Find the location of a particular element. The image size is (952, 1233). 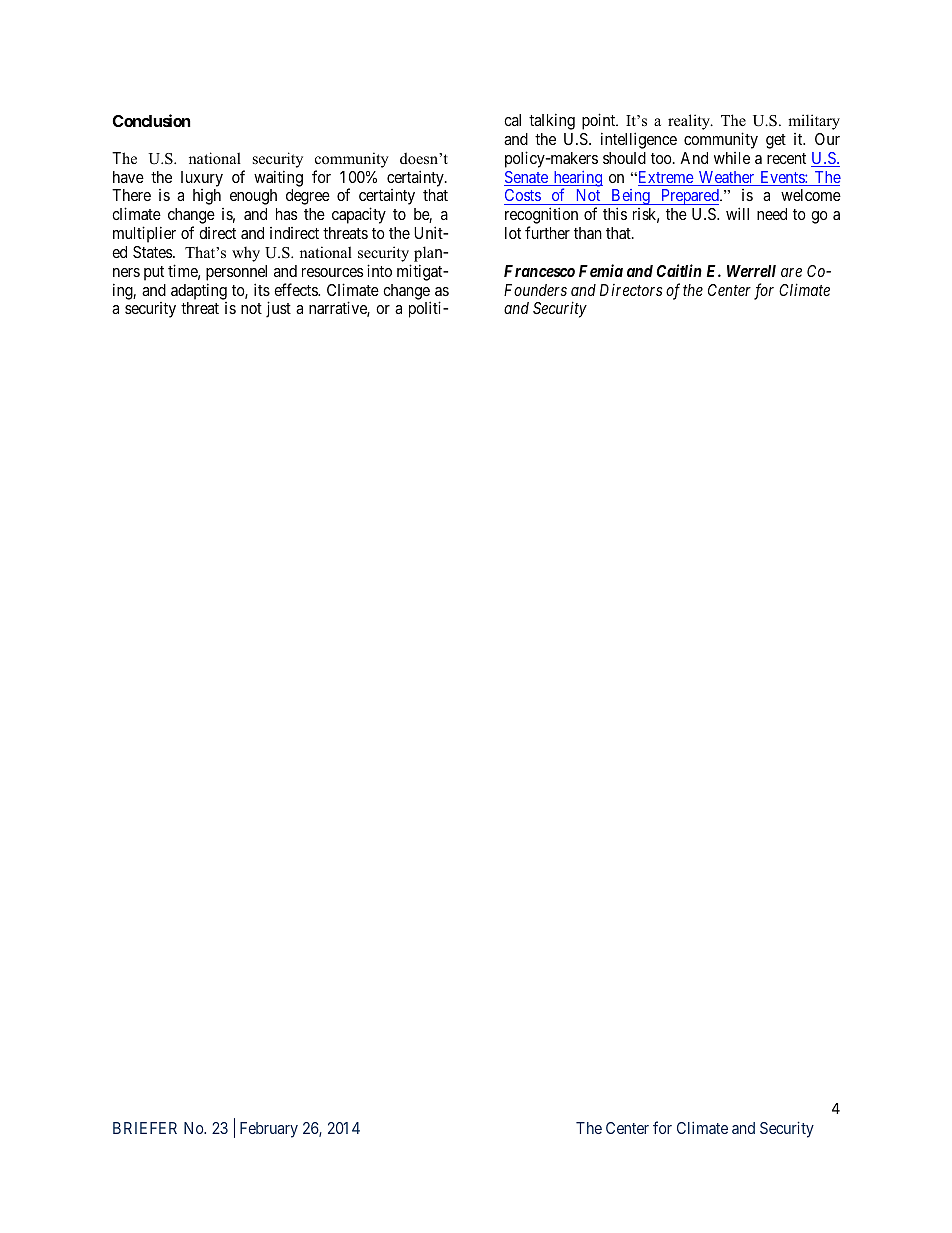

while is located at coordinates (732, 158).
